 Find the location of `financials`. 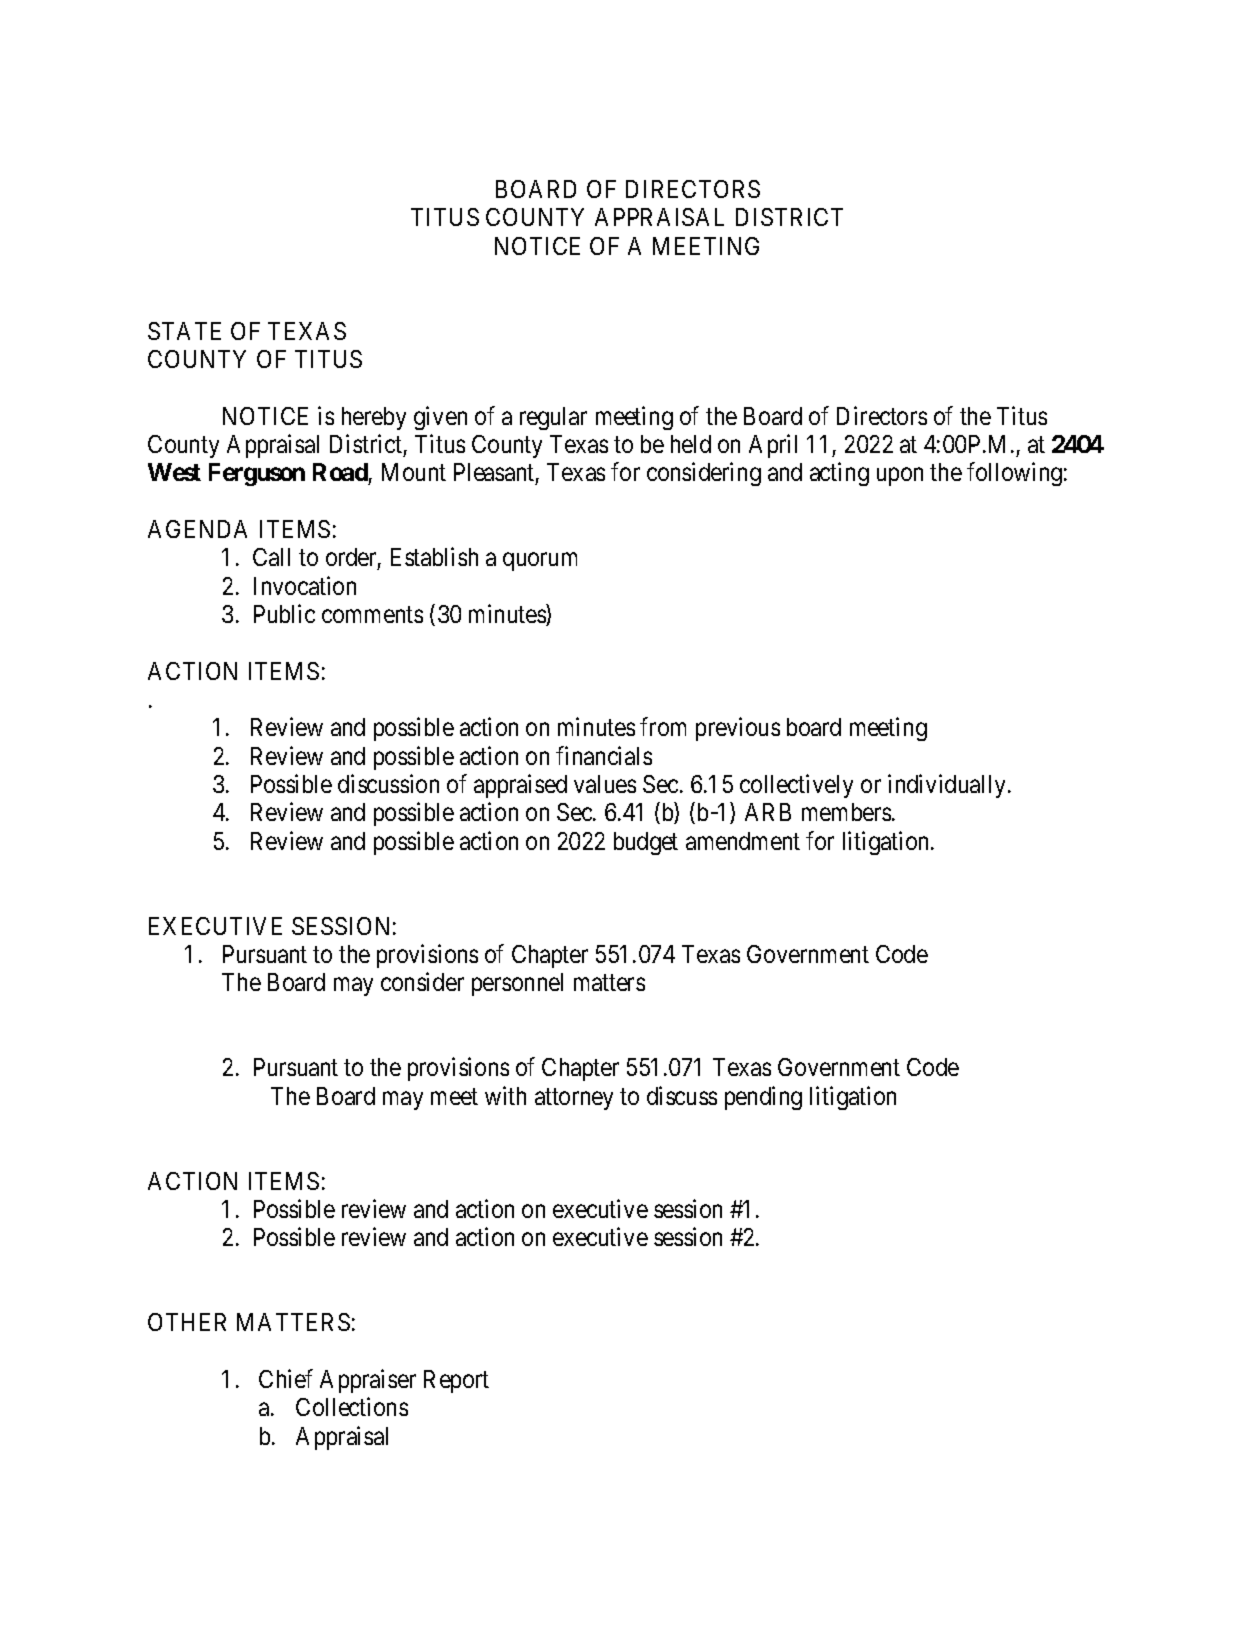

financials is located at coordinates (604, 755).
